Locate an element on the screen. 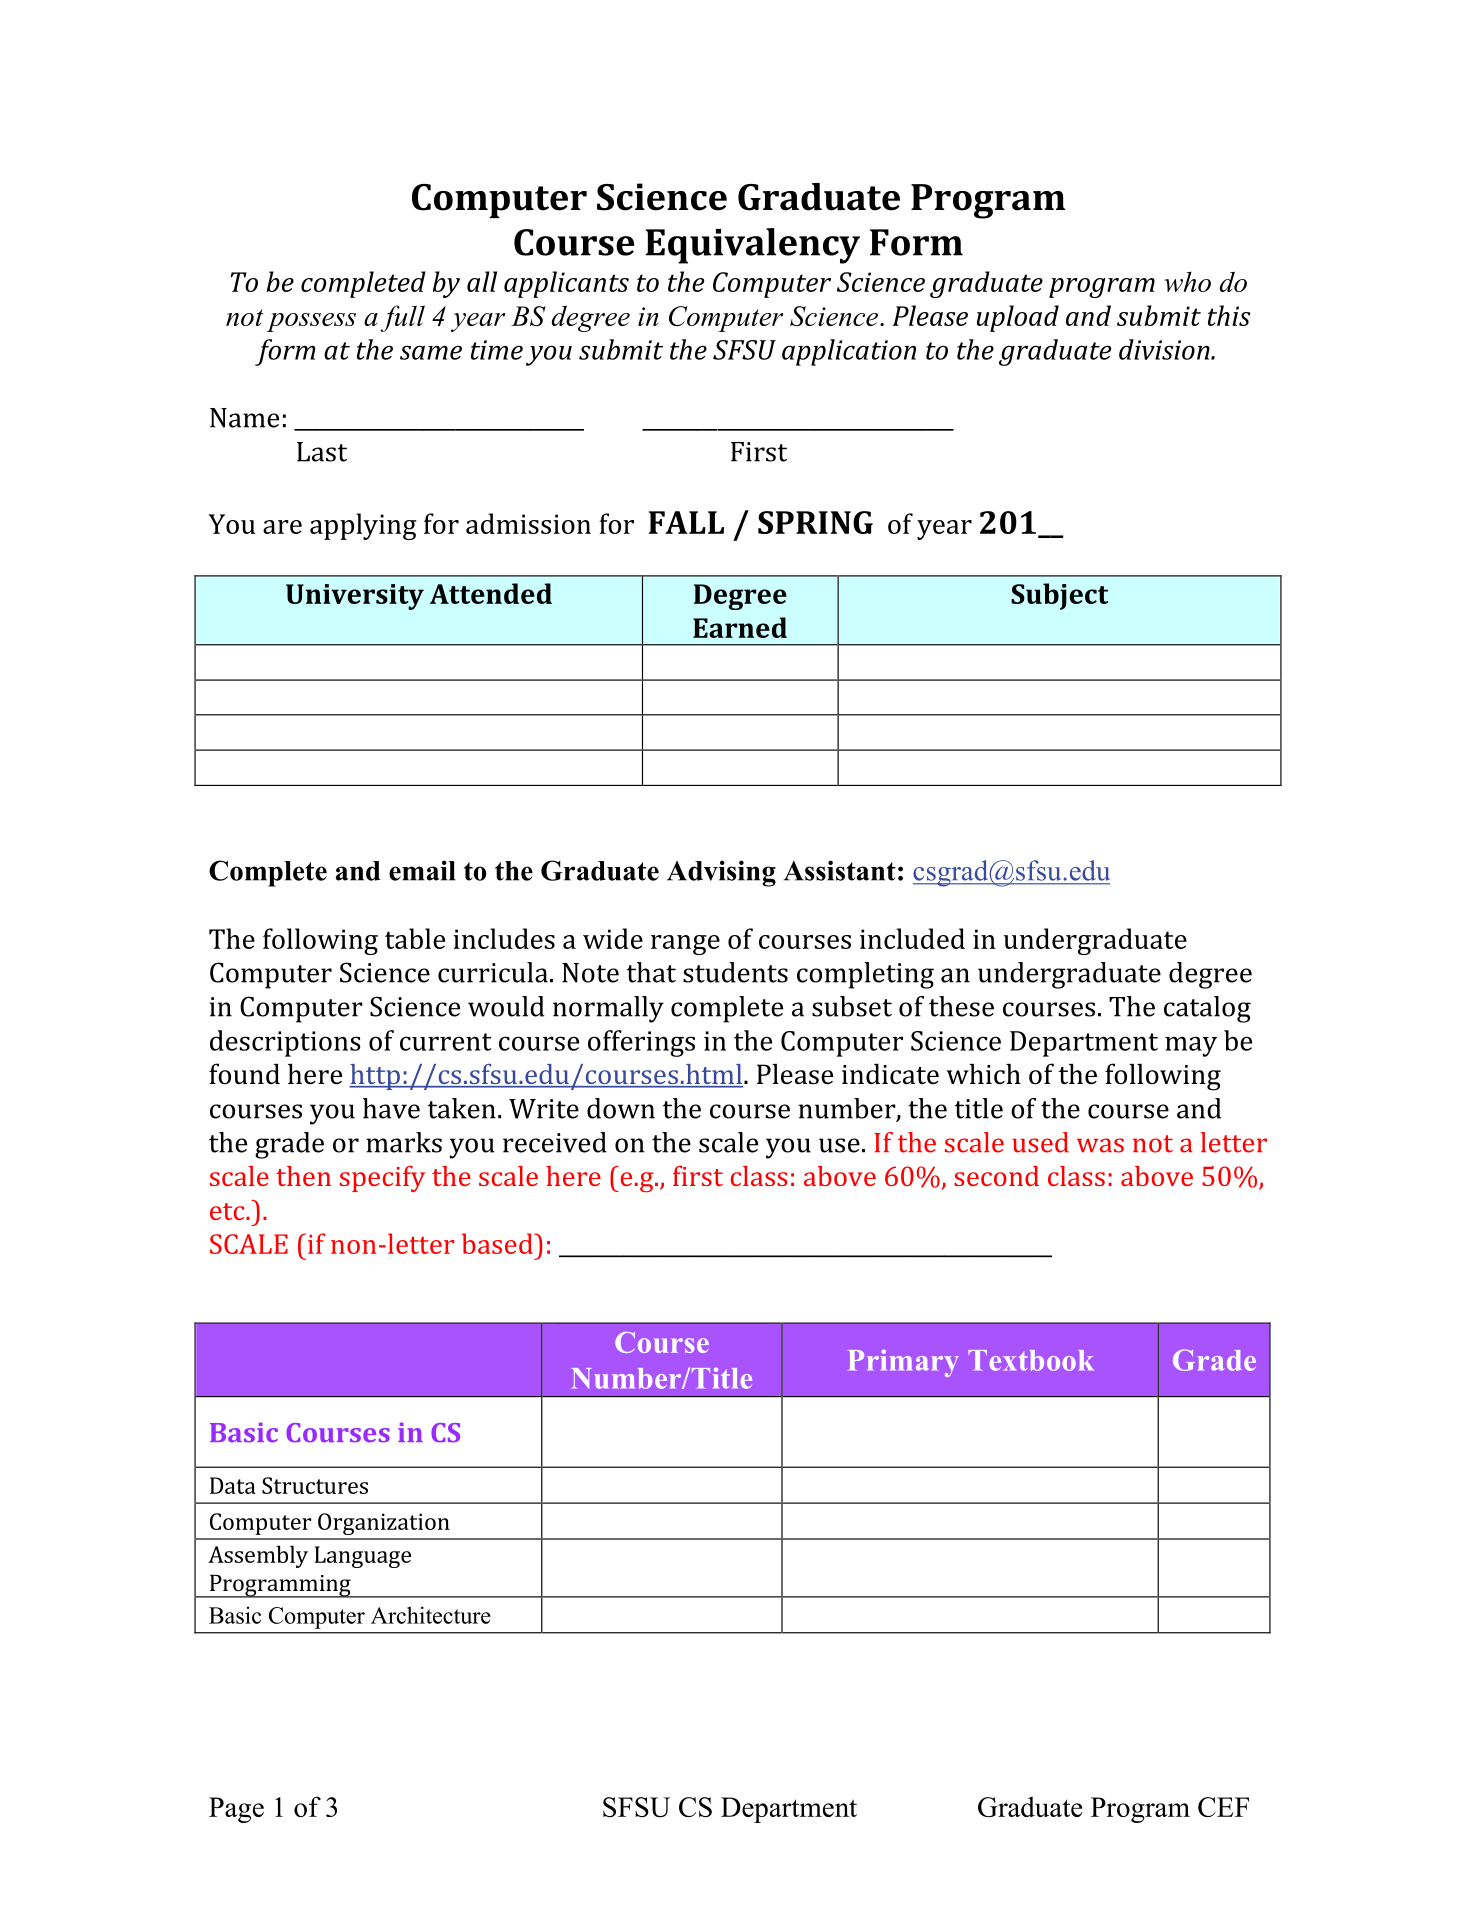 This screenshot has width=1476, height=1910. Page is located at coordinates (236, 1810).
